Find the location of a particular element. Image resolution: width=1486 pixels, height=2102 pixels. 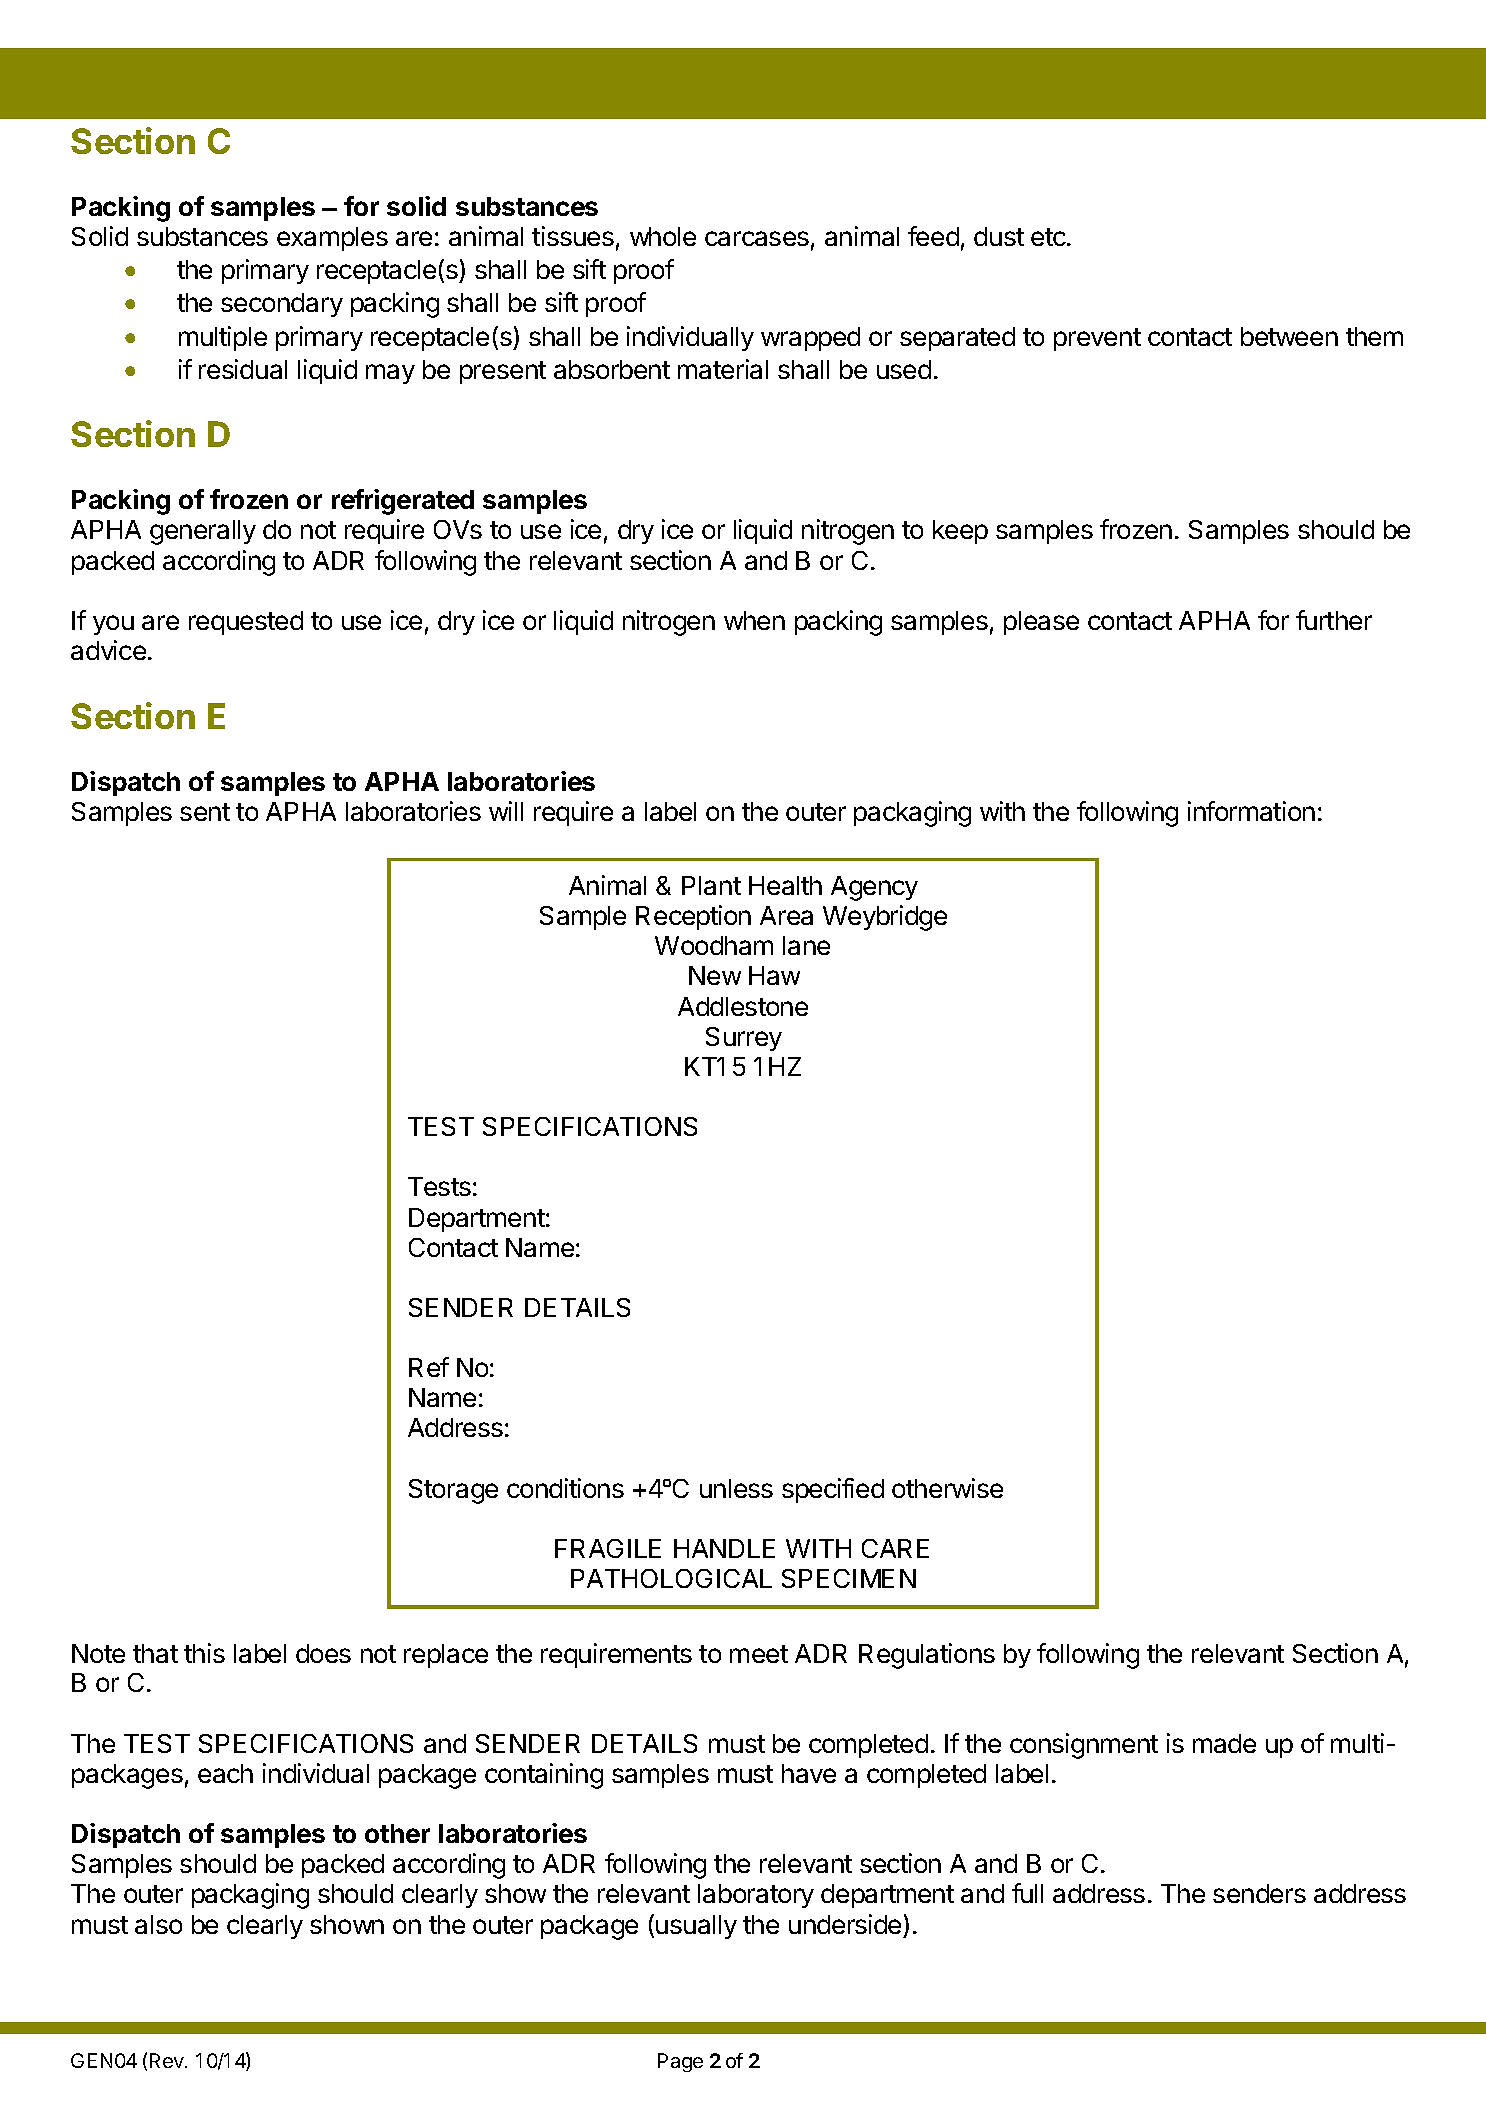

will is located at coordinates (506, 811).
